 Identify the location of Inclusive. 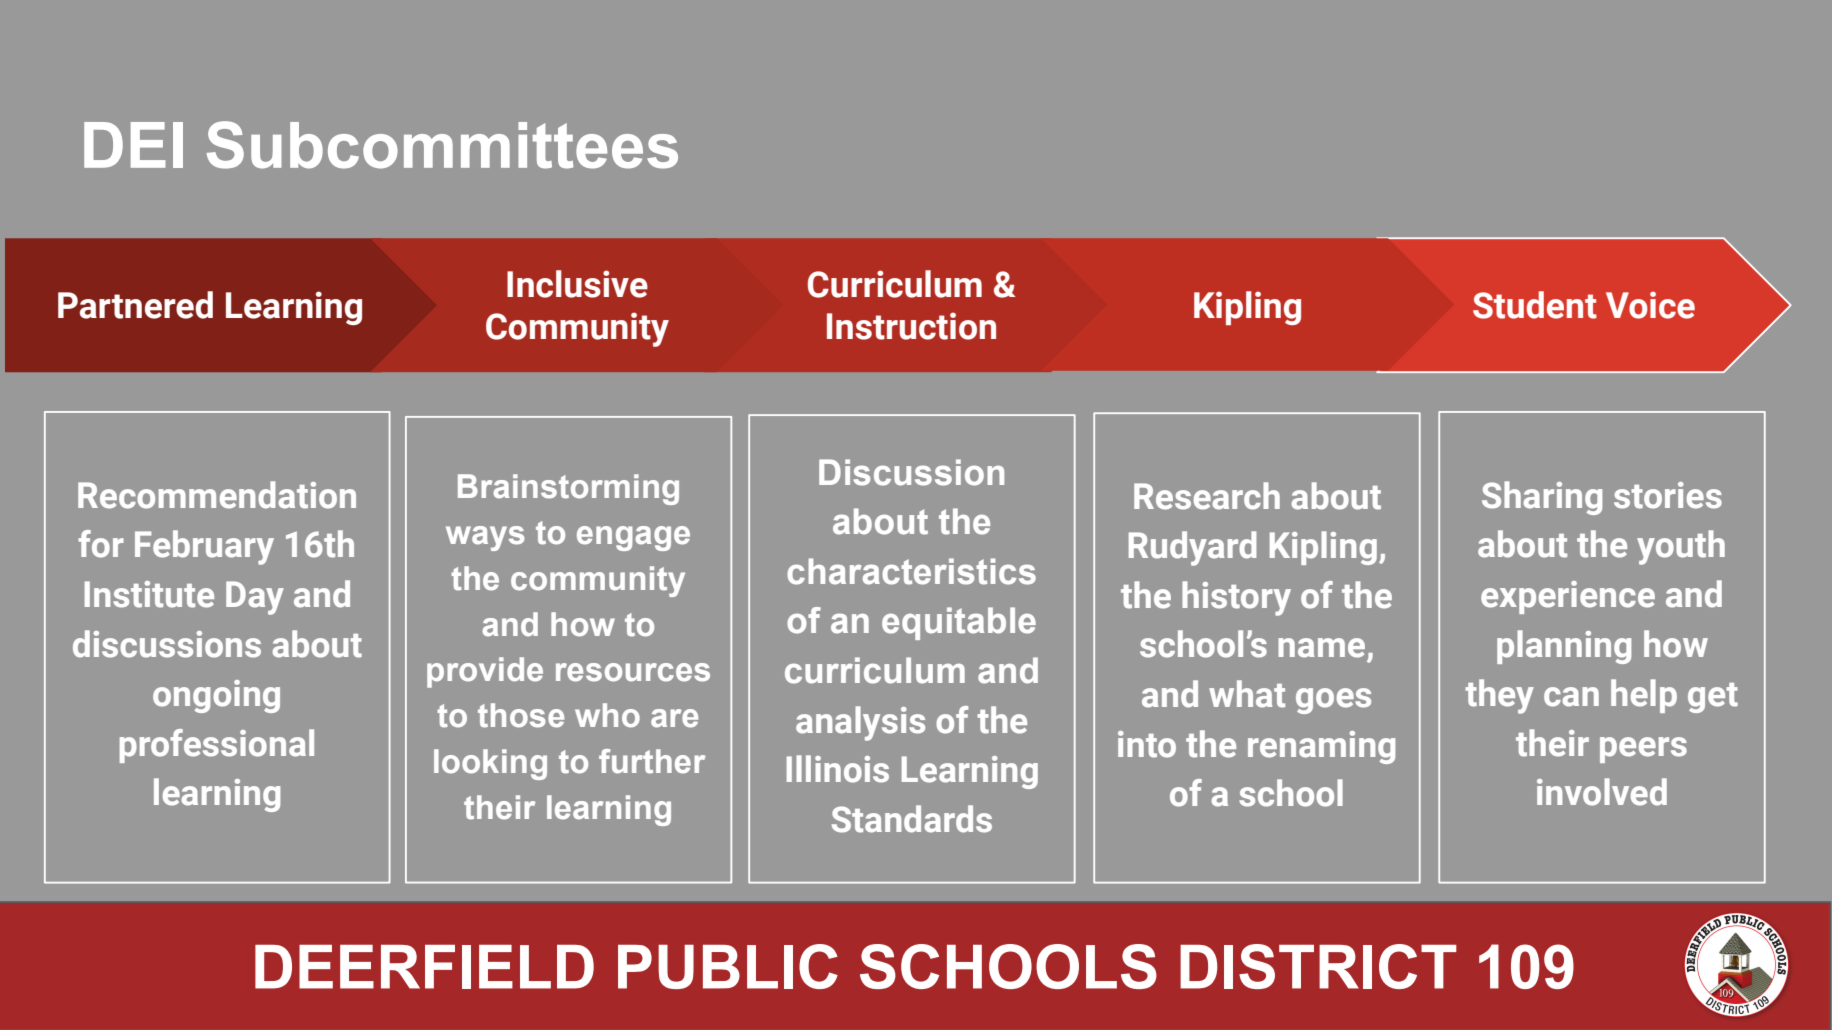
(577, 284).
